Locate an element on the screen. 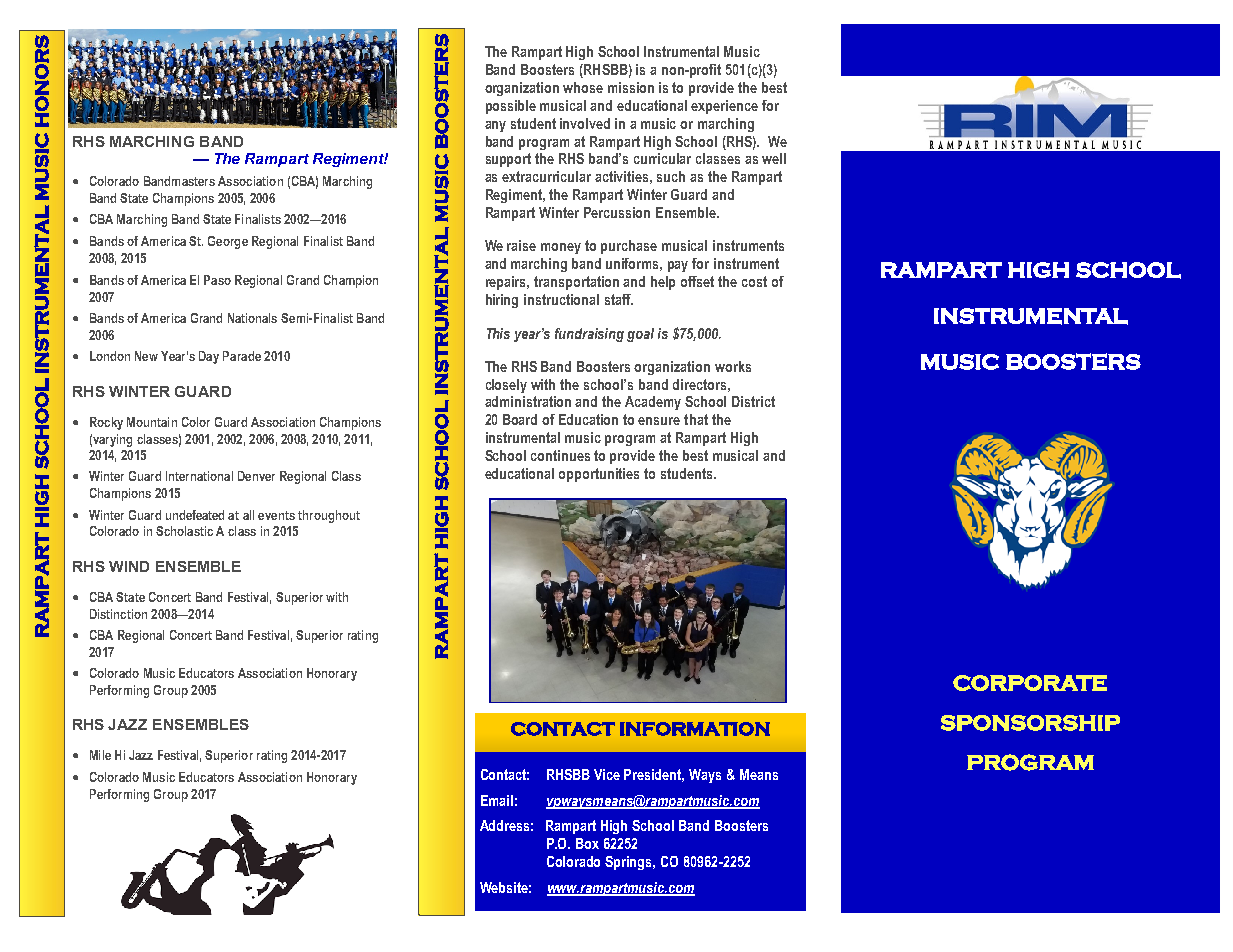 Image resolution: width=1233 pixels, height=952 pixels. International is located at coordinates (199, 476).
